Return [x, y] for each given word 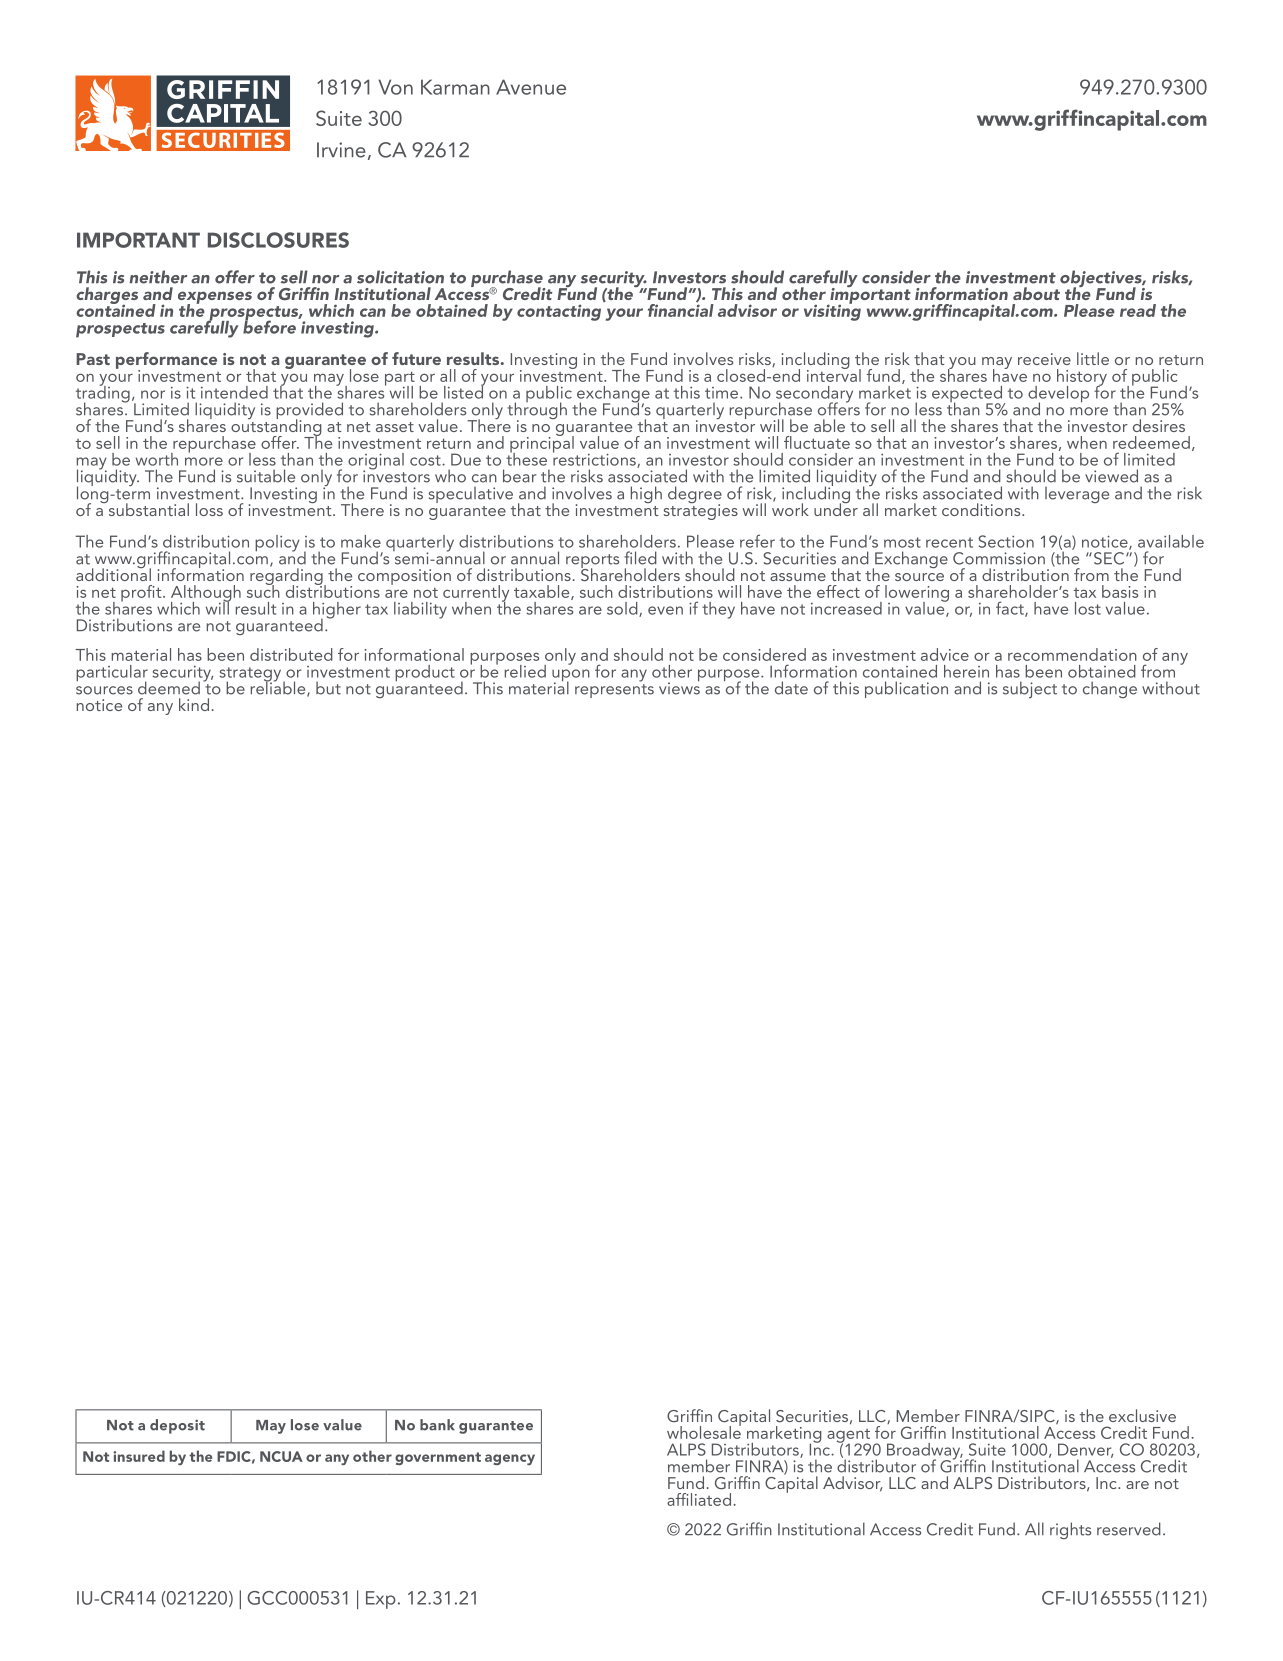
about [1036, 293]
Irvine [341, 150]
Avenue [531, 87]
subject [1030, 689]
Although [206, 594]
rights [1070, 1530]
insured [139, 1456]
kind [194, 704]
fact [1011, 609]
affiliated [700, 1499]
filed [640, 558]
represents [614, 691]
